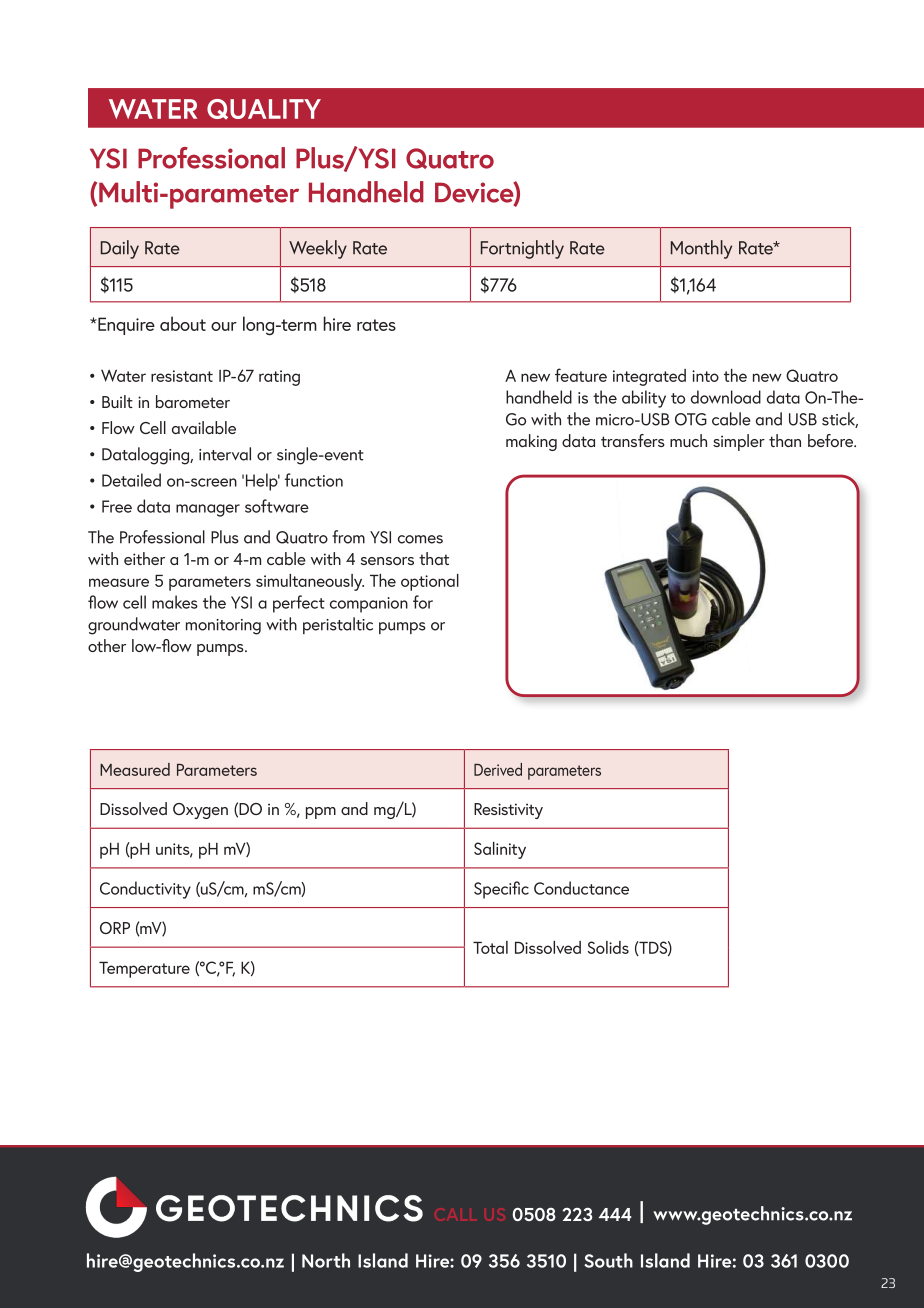 The width and height of the image is (924, 1308). Describe the element at coordinates (326, 1260) in the image. I see `North` at that location.
